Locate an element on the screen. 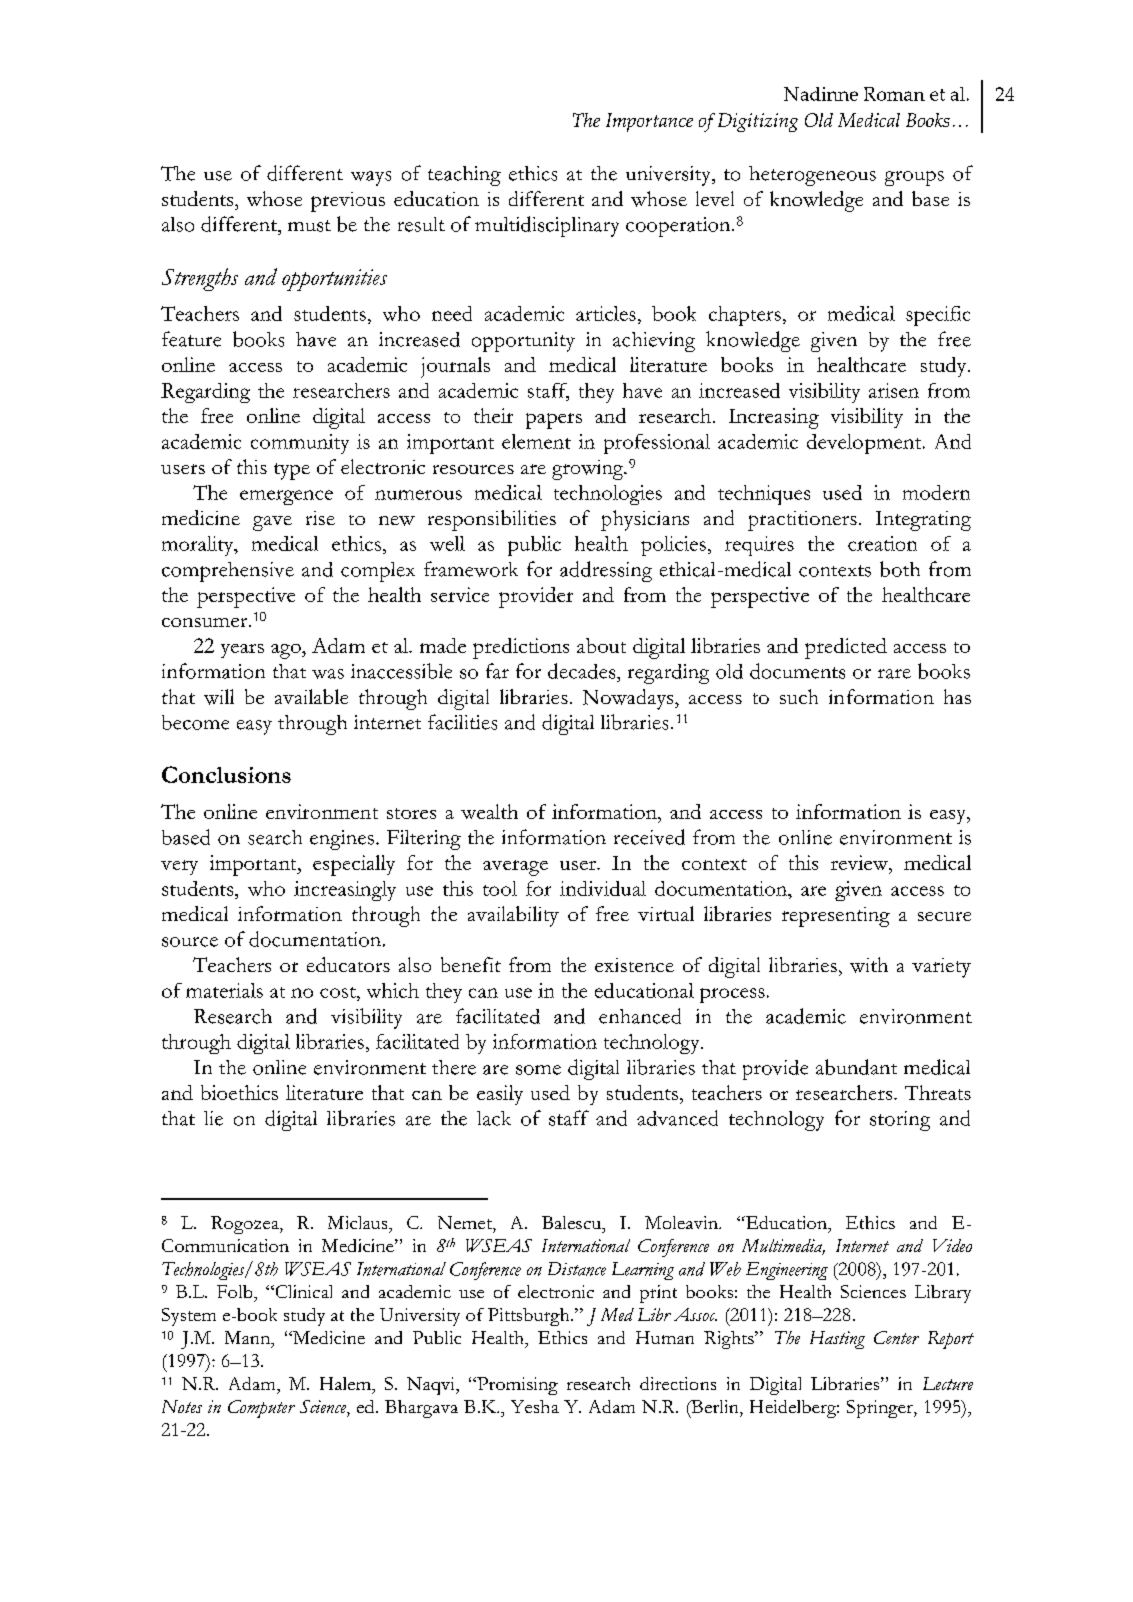 This screenshot has height=1602, width=1133. previous is located at coordinates (348, 202).
